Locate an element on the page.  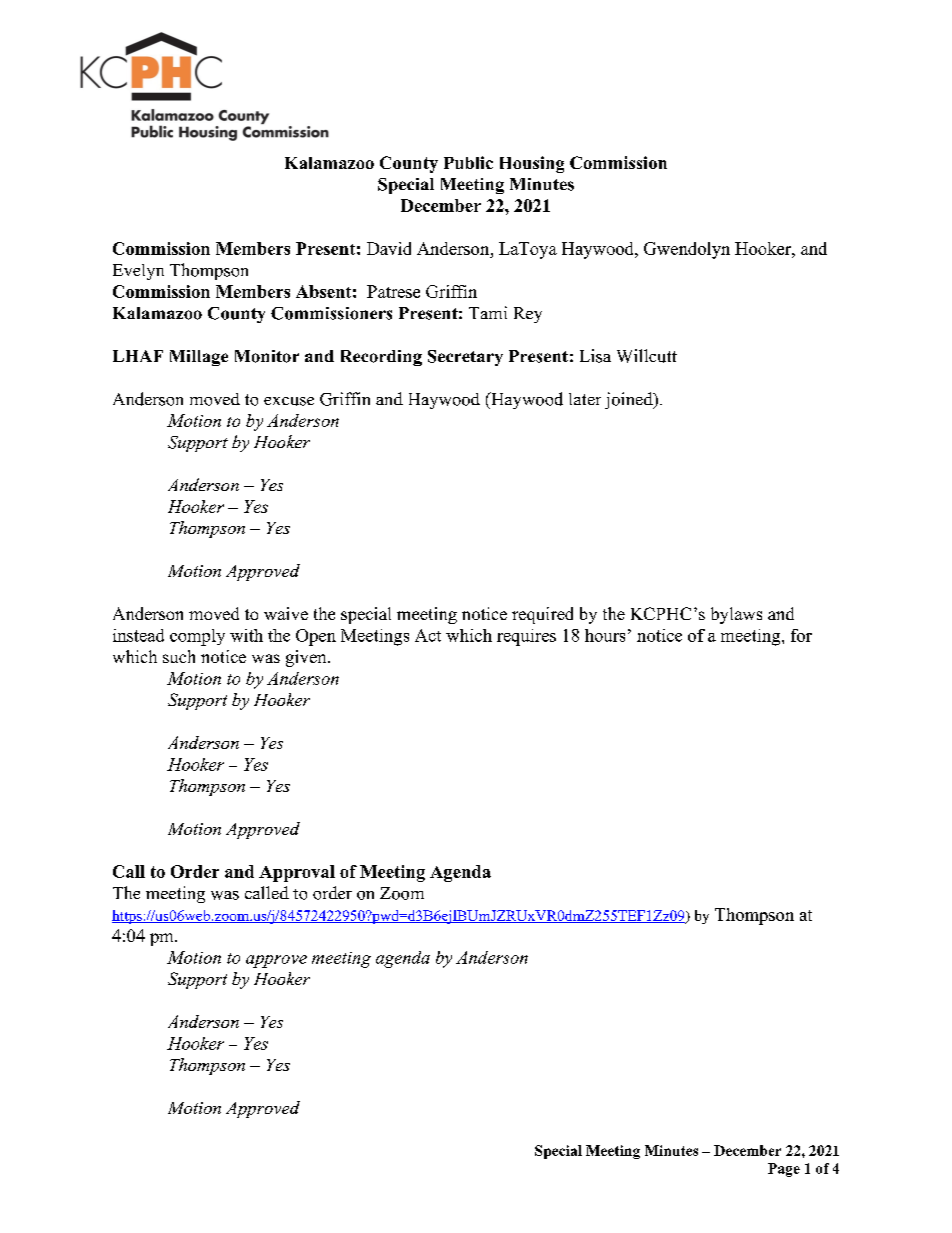
required is located at coordinates (542, 615).
